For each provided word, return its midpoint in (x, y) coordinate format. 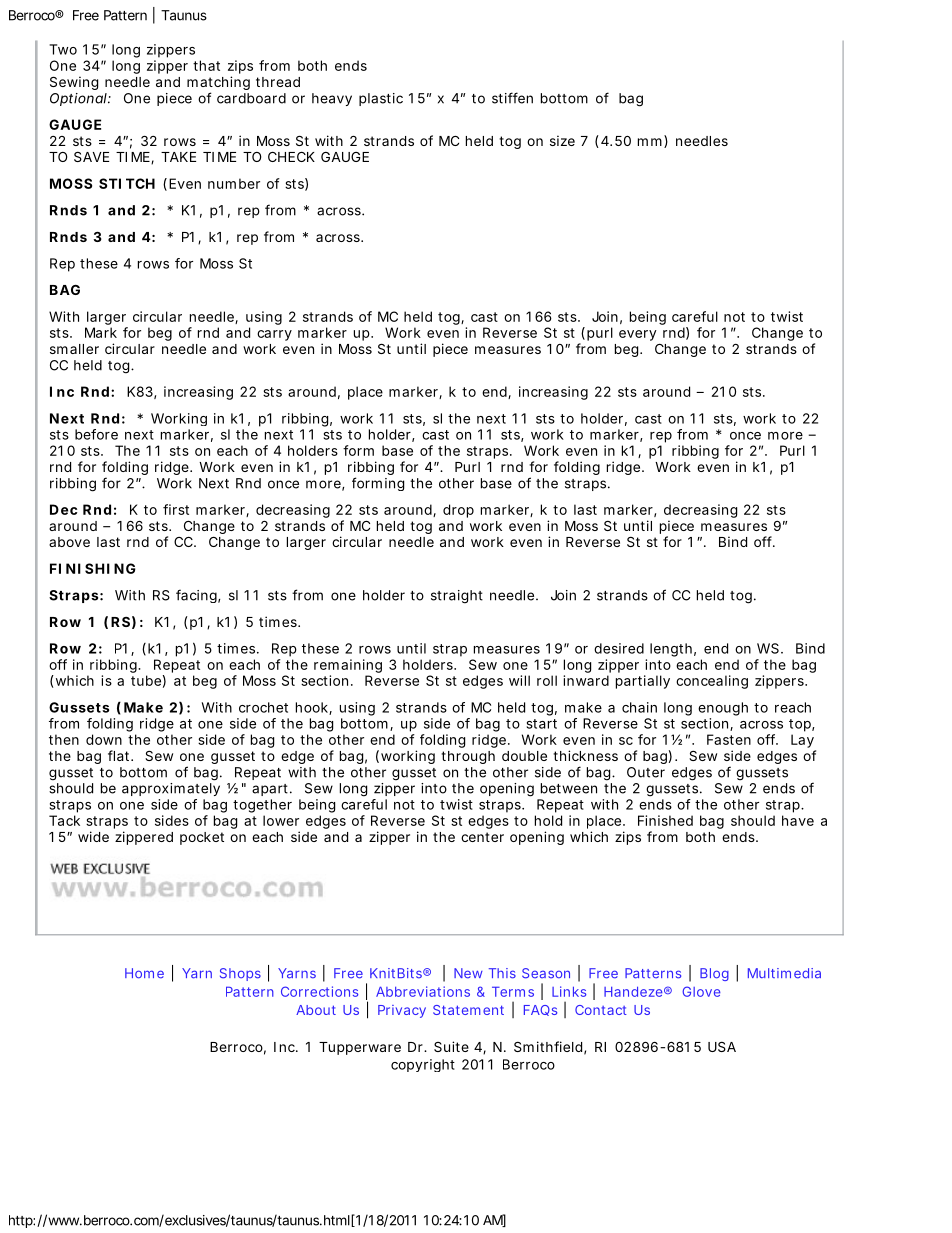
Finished (665, 820)
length (671, 650)
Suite (451, 1046)
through (468, 757)
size (562, 140)
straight (457, 597)
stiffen (512, 98)
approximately (171, 789)
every (638, 335)
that (206, 65)
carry (274, 335)
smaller (74, 349)
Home (144, 973)
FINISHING (93, 568)
